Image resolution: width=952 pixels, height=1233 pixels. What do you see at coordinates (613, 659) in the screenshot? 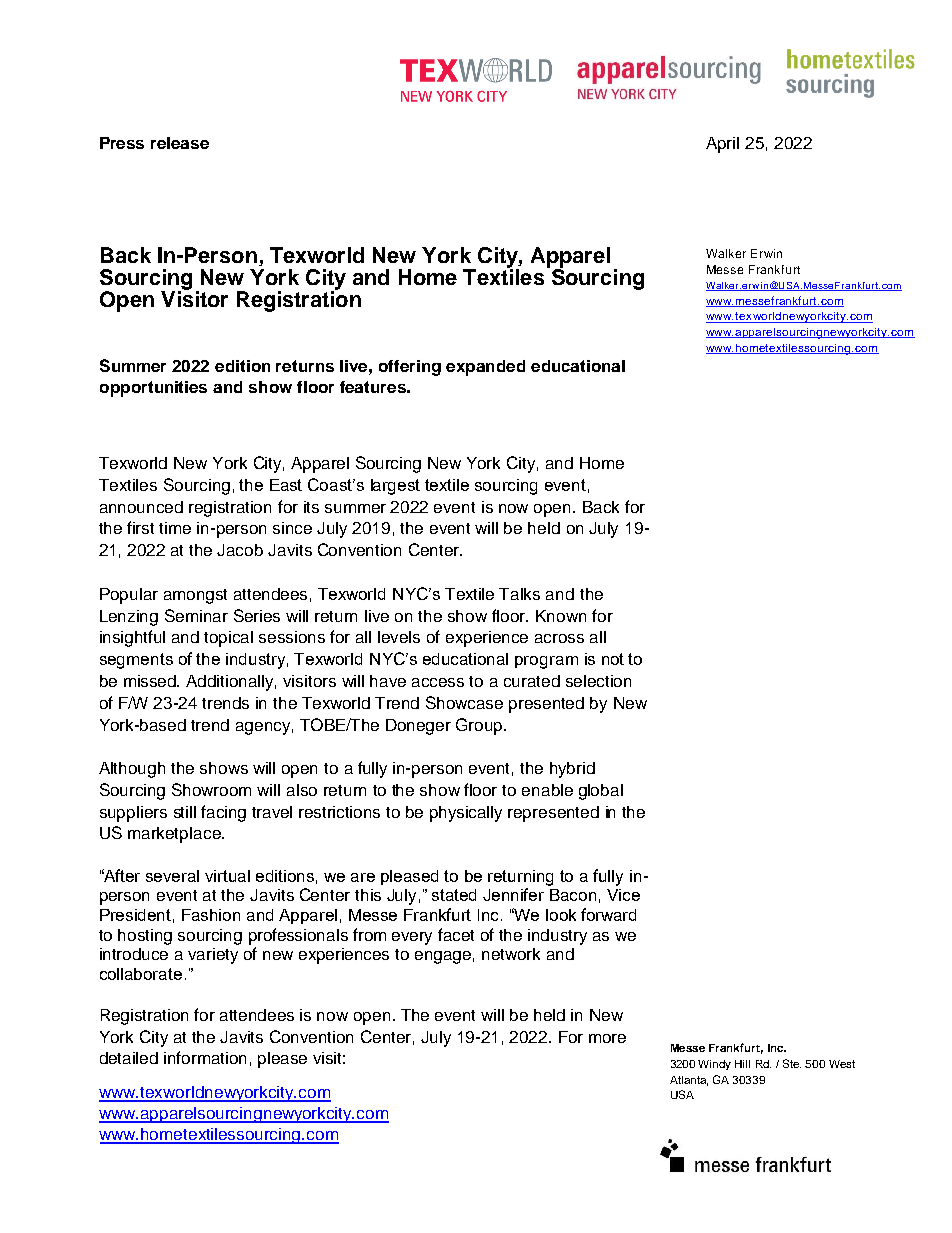
I see `not` at bounding box center [613, 659].
